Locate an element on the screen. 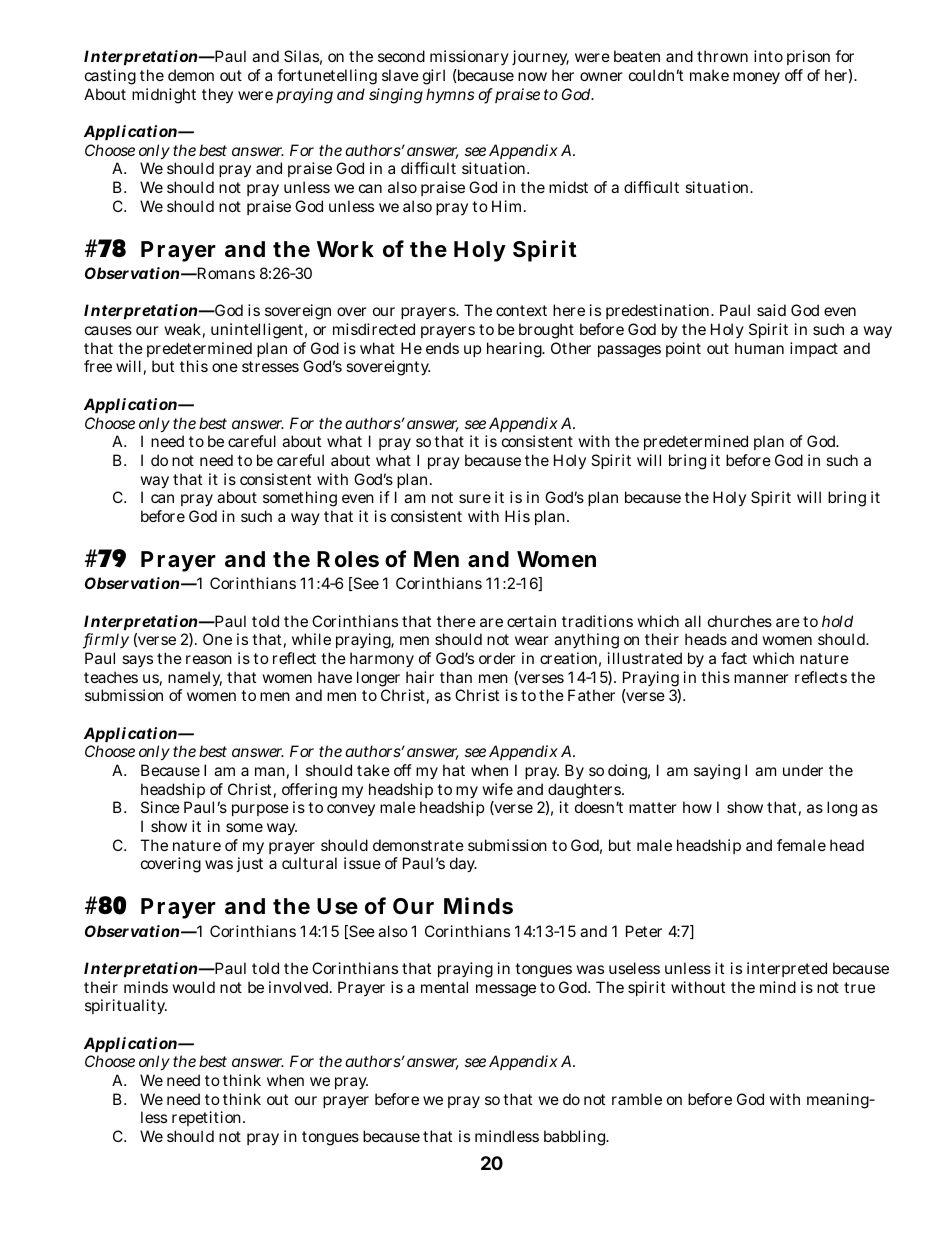 This screenshot has width=952, height=1233. reason is located at coordinates (209, 659).
